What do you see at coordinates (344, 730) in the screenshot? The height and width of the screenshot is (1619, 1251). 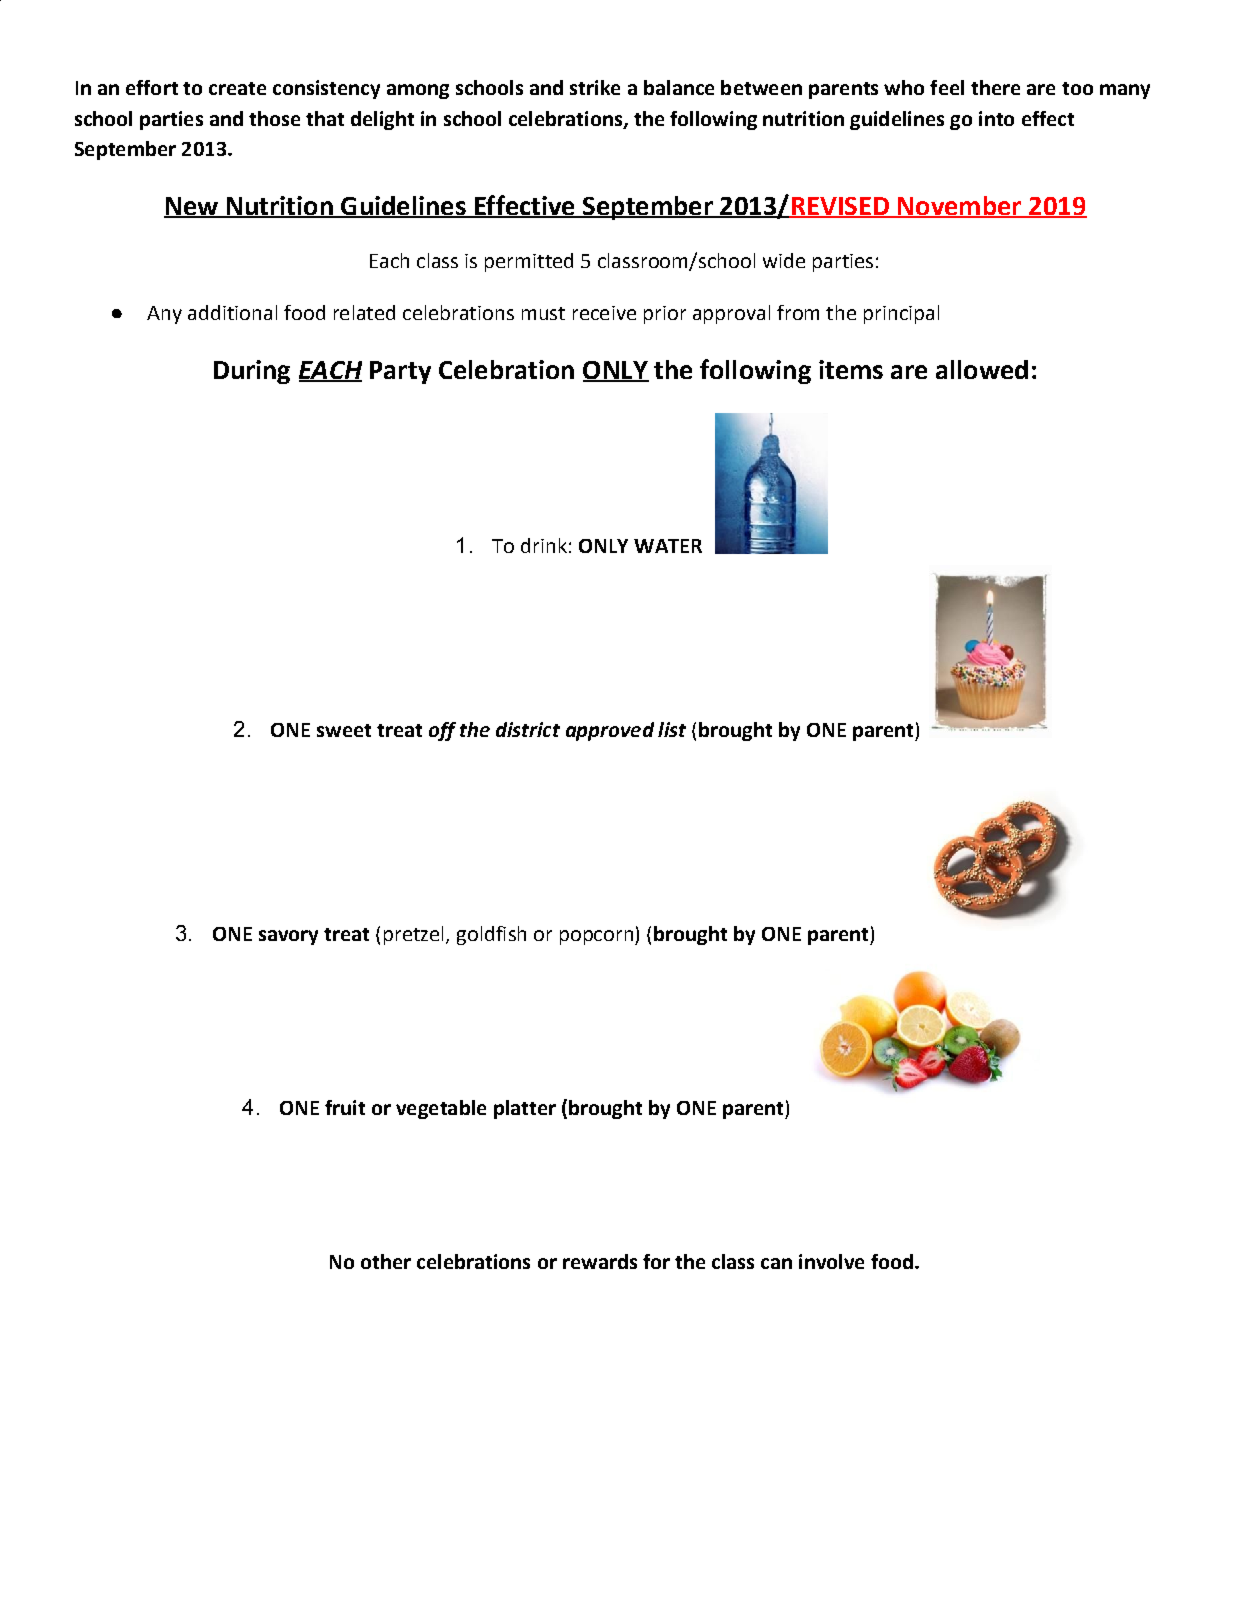 I see `sweet` at bounding box center [344, 730].
